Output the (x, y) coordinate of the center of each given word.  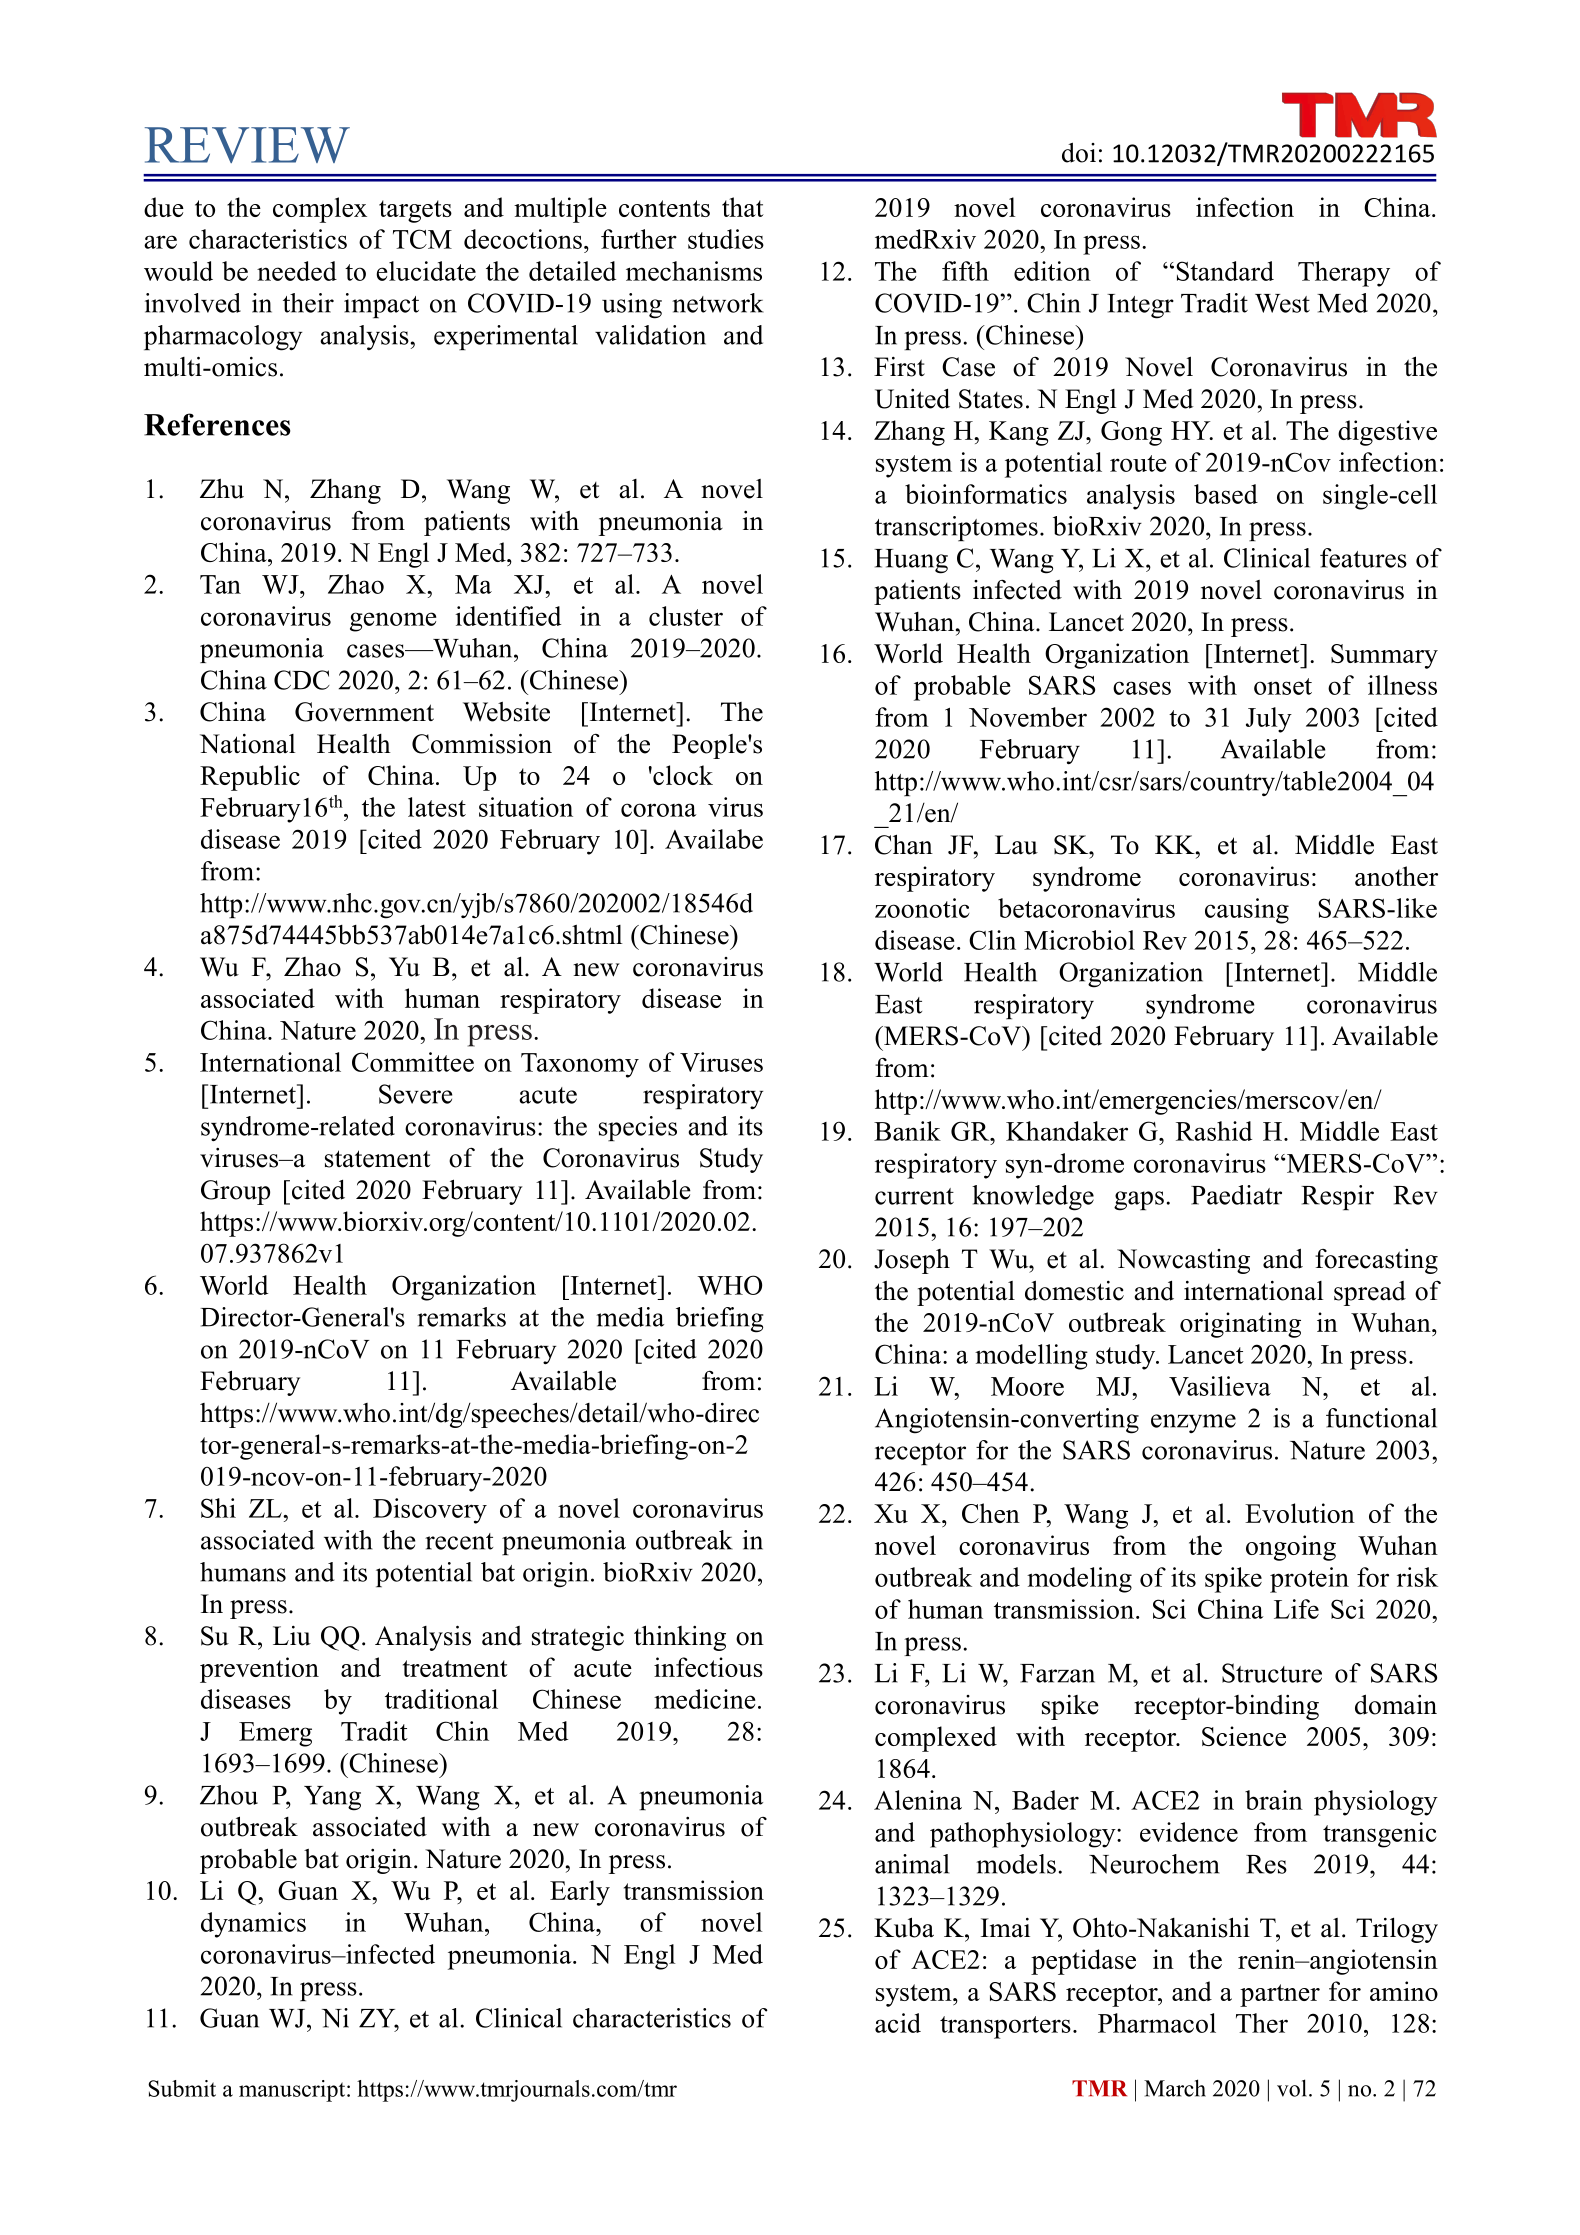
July (1269, 720)
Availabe (714, 839)
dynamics (253, 1925)
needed (297, 271)
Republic (250, 778)
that (743, 207)
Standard (1225, 271)
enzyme (1193, 1423)
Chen (991, 1513)
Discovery (430, 1511)
